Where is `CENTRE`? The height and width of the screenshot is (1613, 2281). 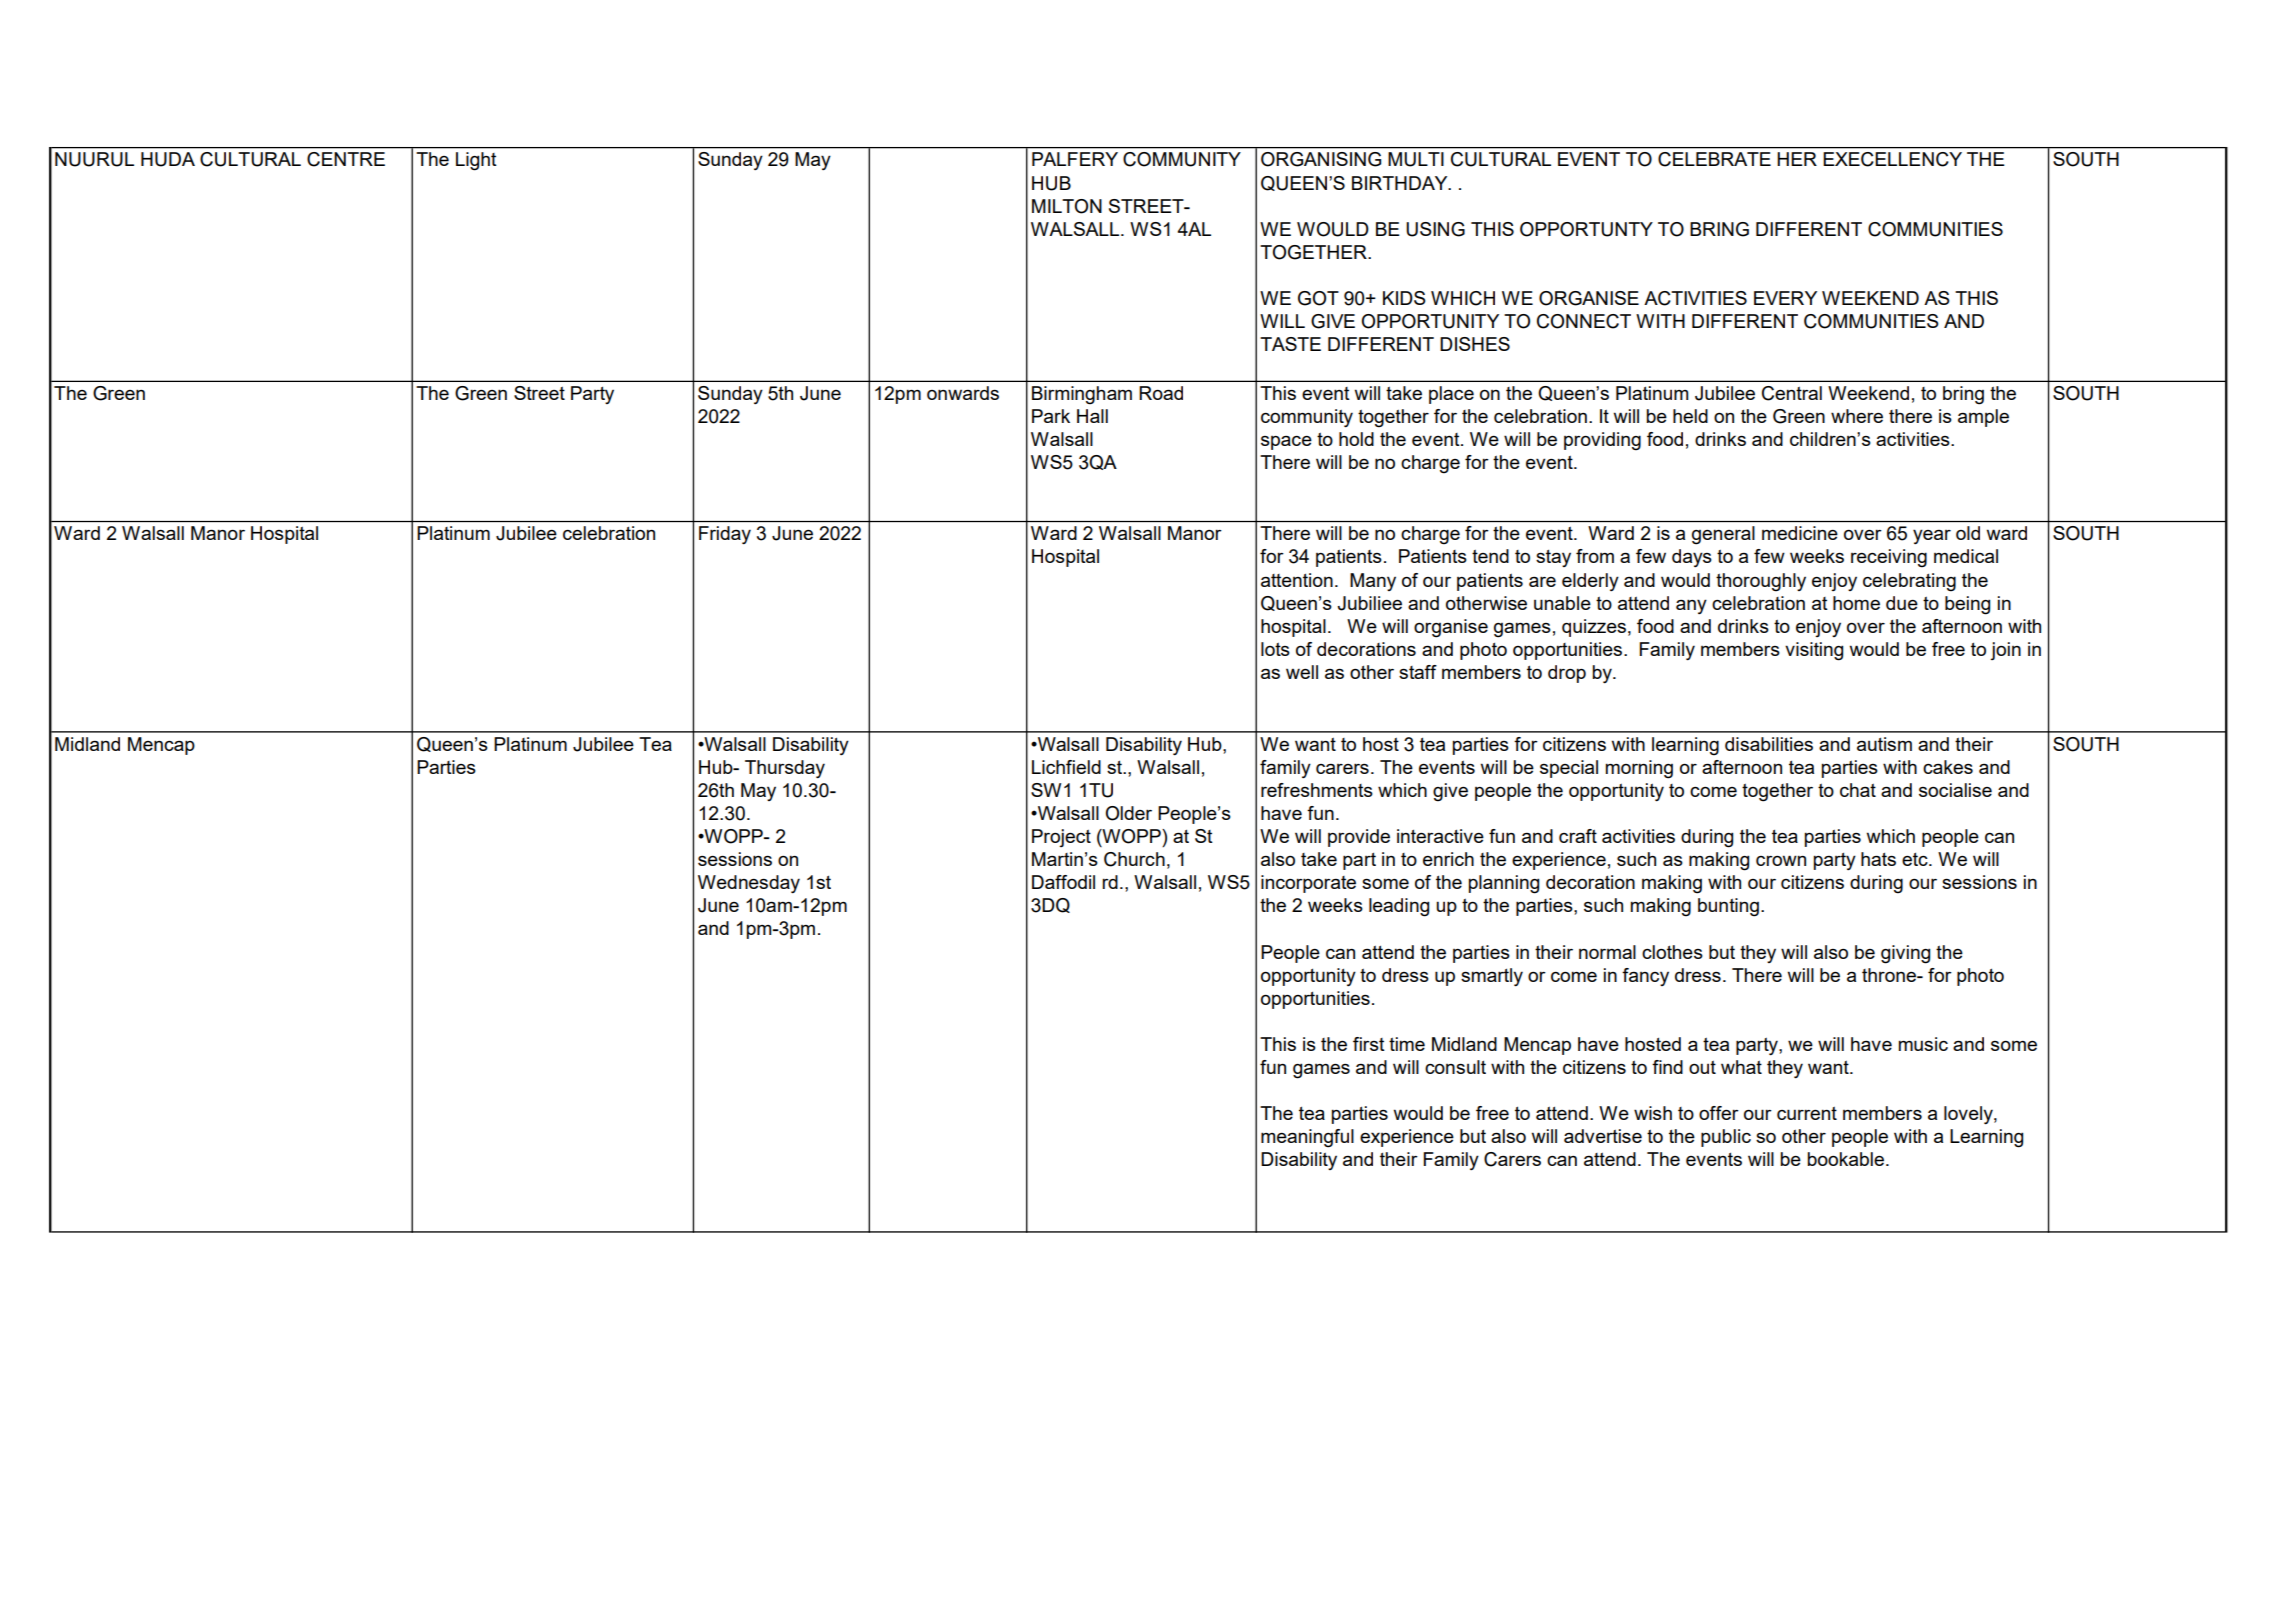 CENTRE is located at coordinates (346, 159).
